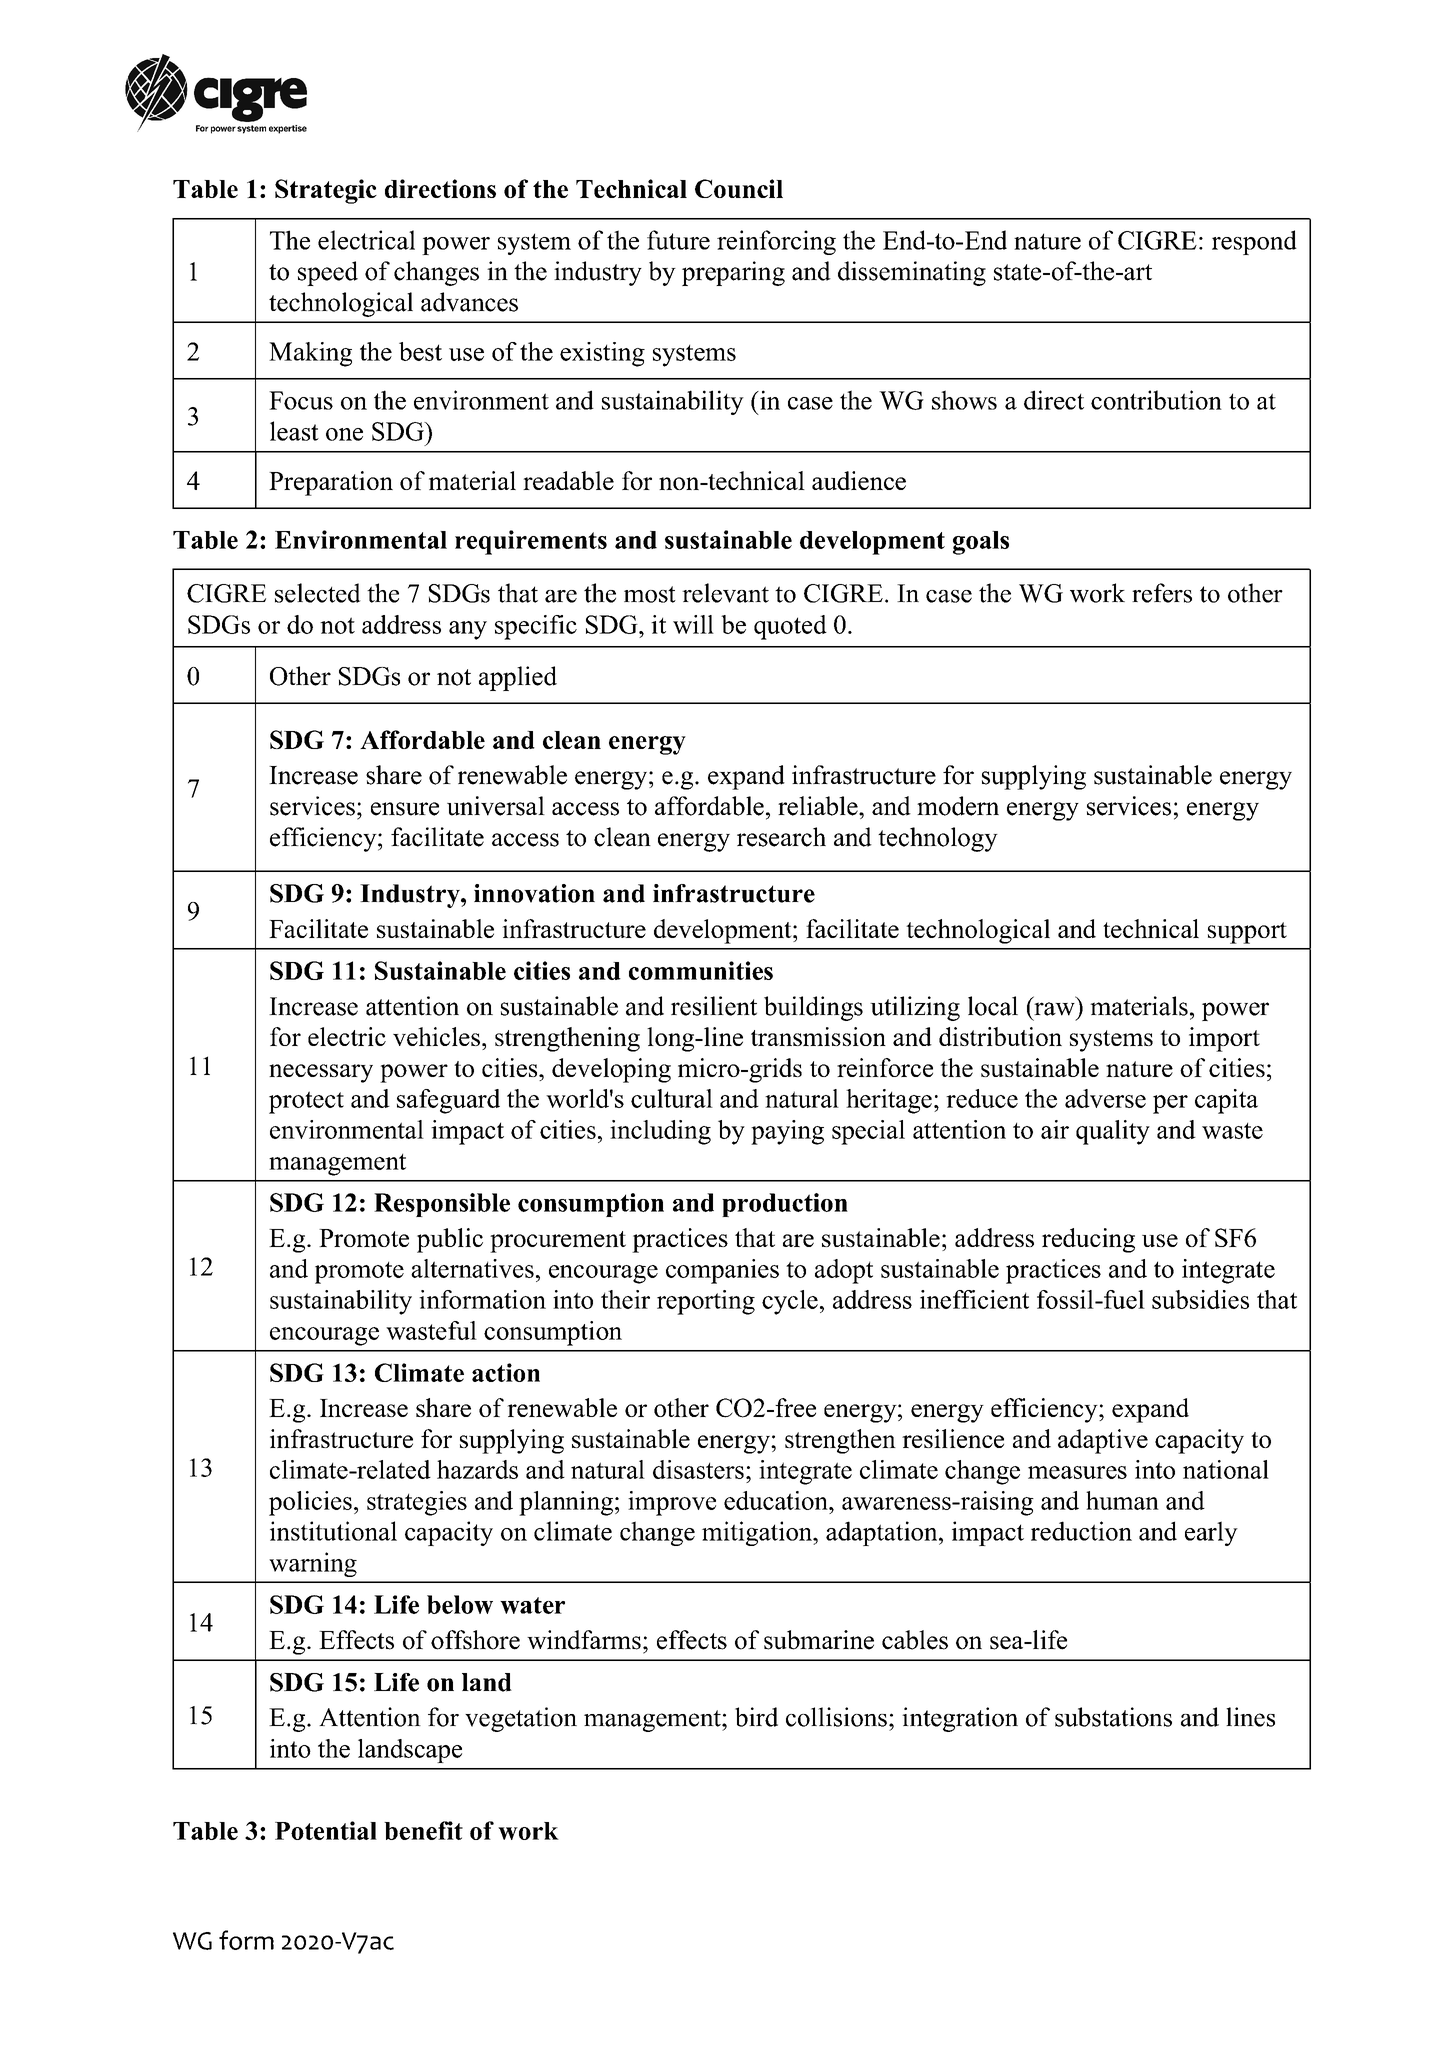  Describe the element at coordinates (328, 273) in the image. I see `speed` at that location.
